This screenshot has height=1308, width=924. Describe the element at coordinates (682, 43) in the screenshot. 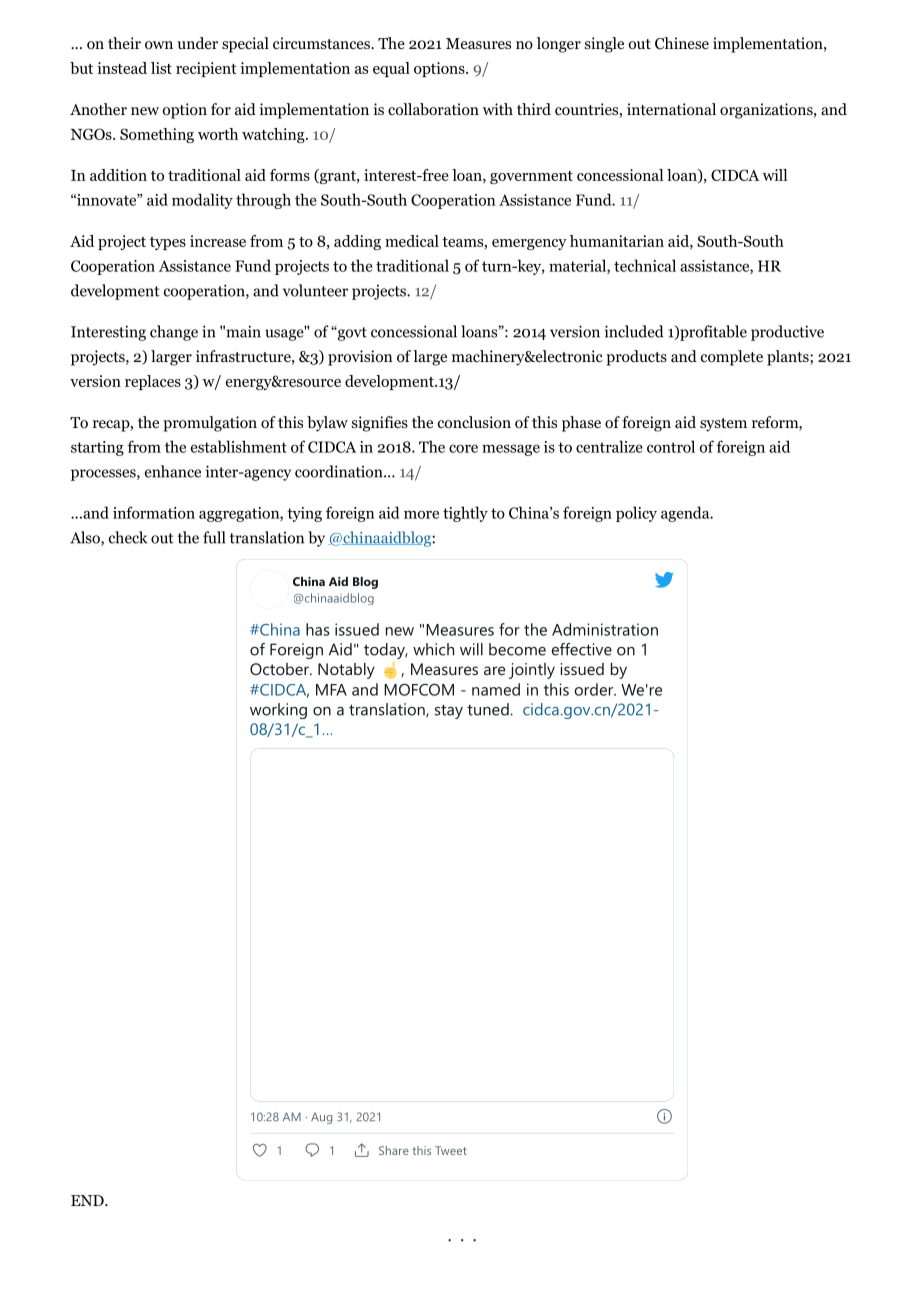

I see `Chinese` at that location.
